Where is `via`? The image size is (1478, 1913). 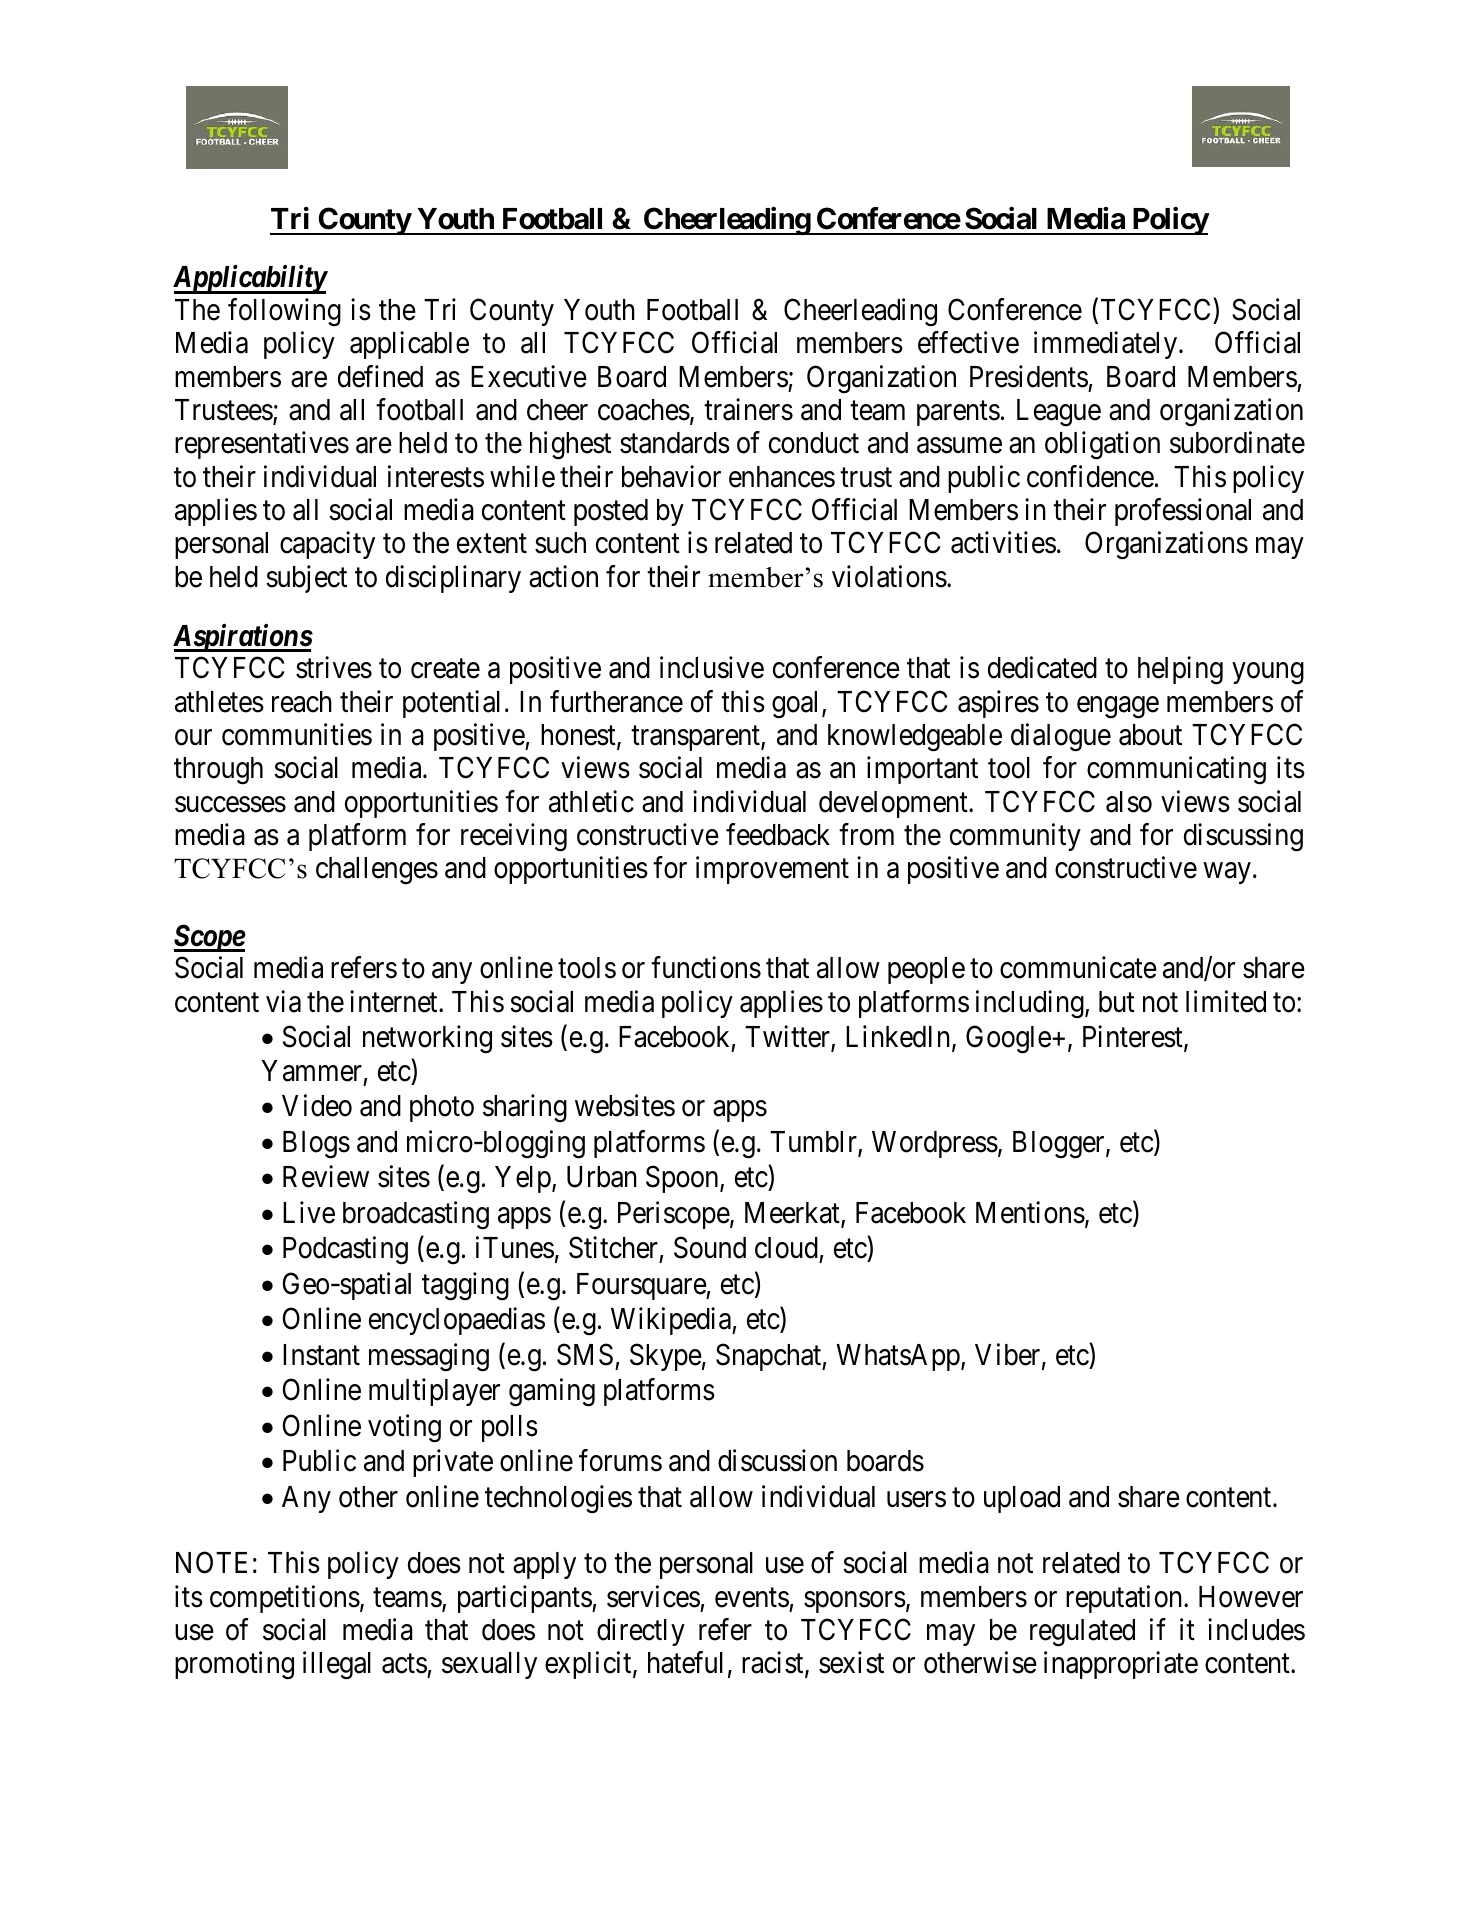 via is located at coordinates (283, 1001).
